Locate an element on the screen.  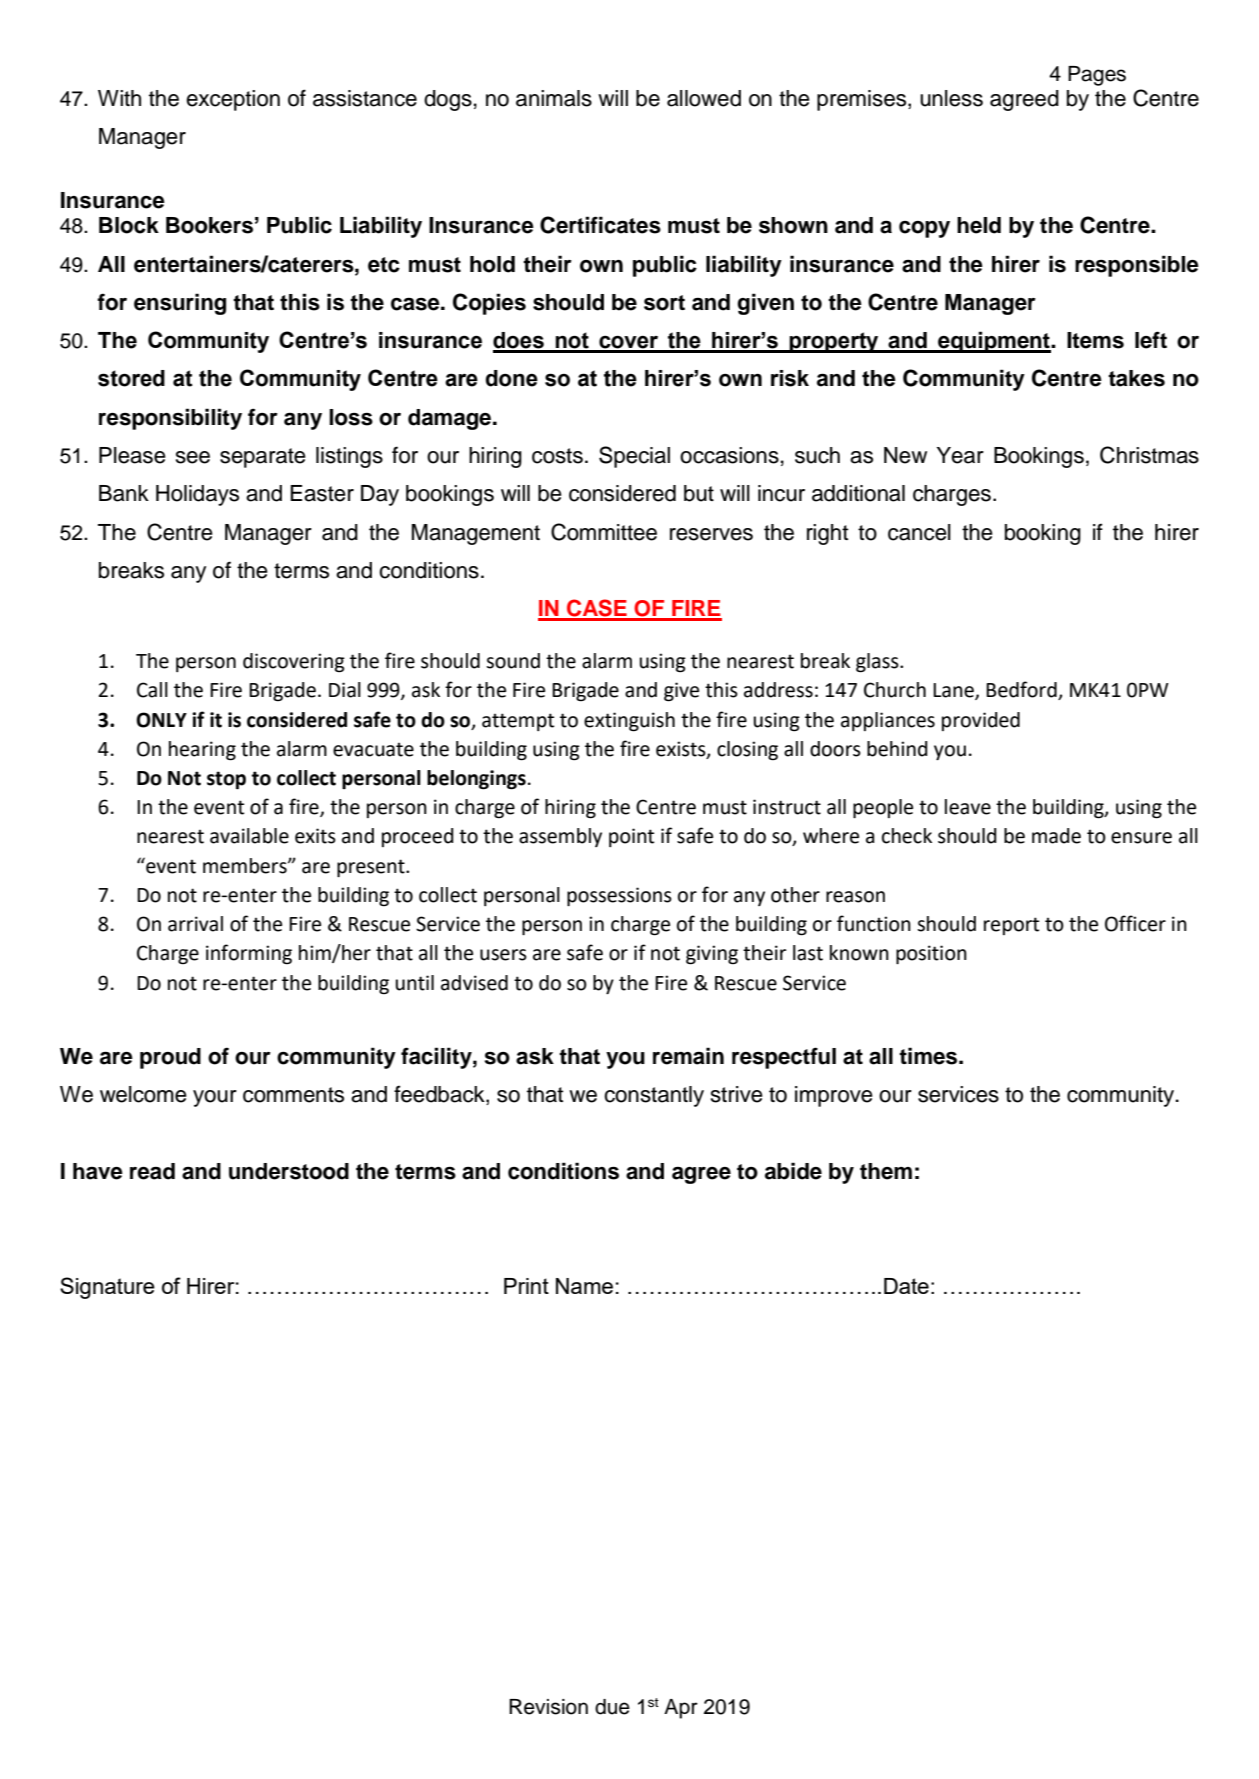
constantly is located at coordinates (654, 1096).
